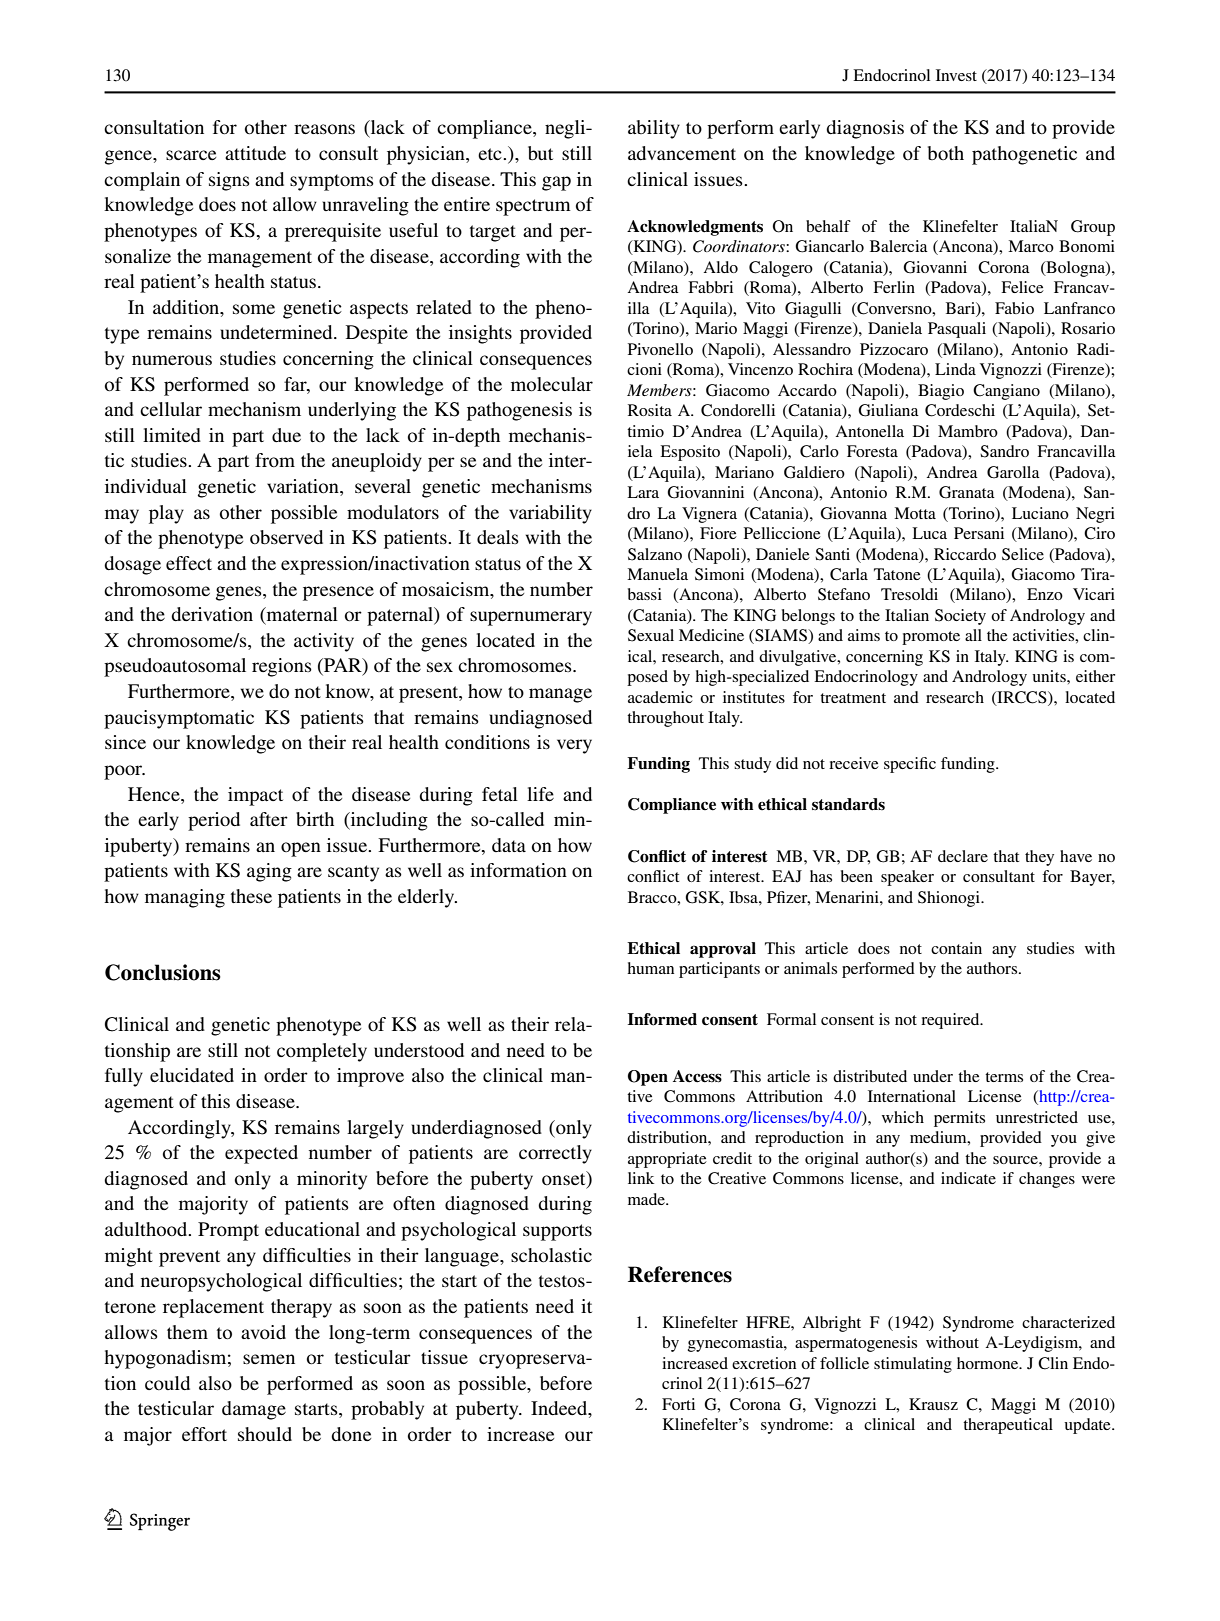 This screenshot has width=1220, height=1621. What do you see at coordinates (254, 1410) in the screenshot?
I see `damage` at bounding box center [254, 1410].
